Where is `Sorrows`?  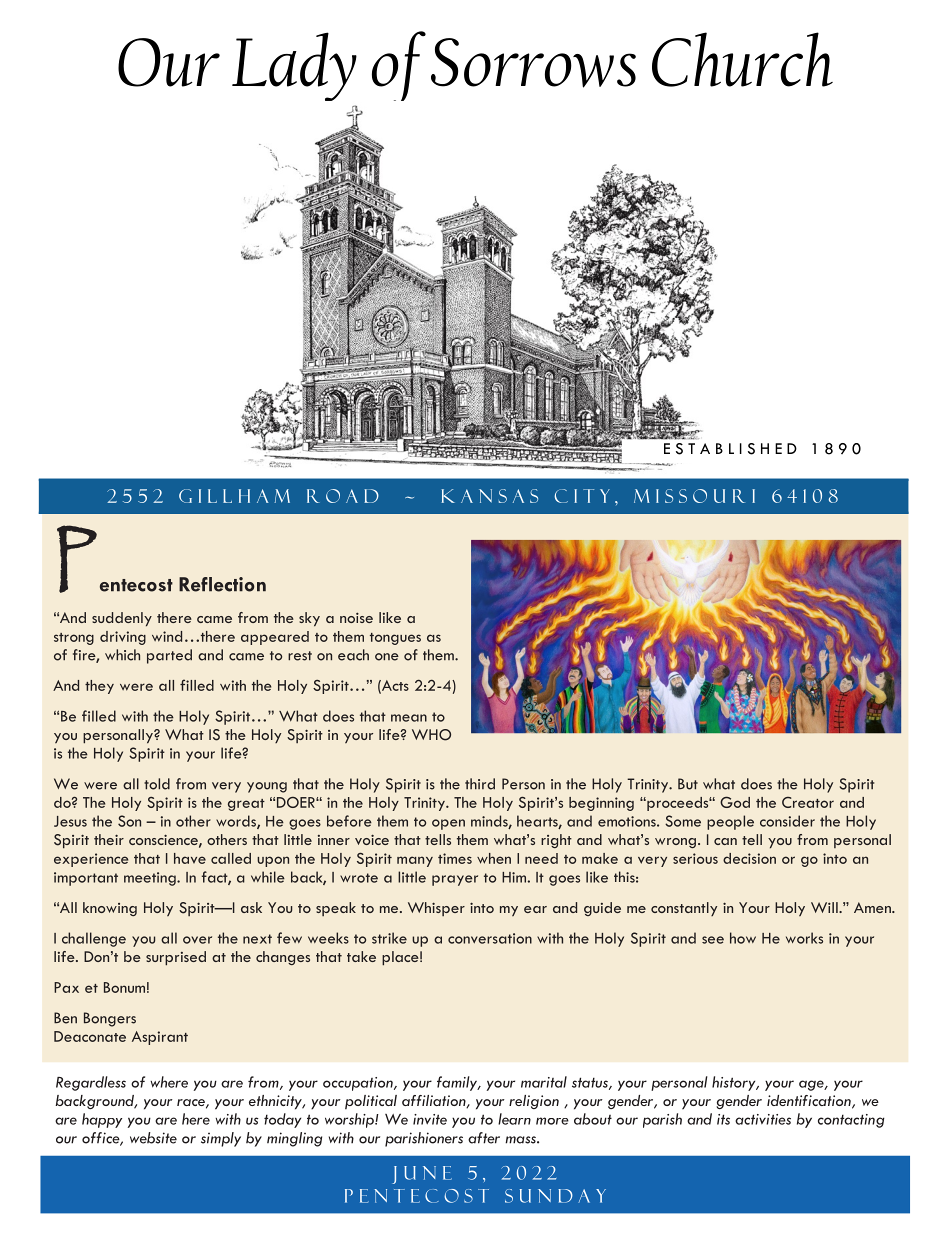 Sorrows is located at coordinates (533, 63).
